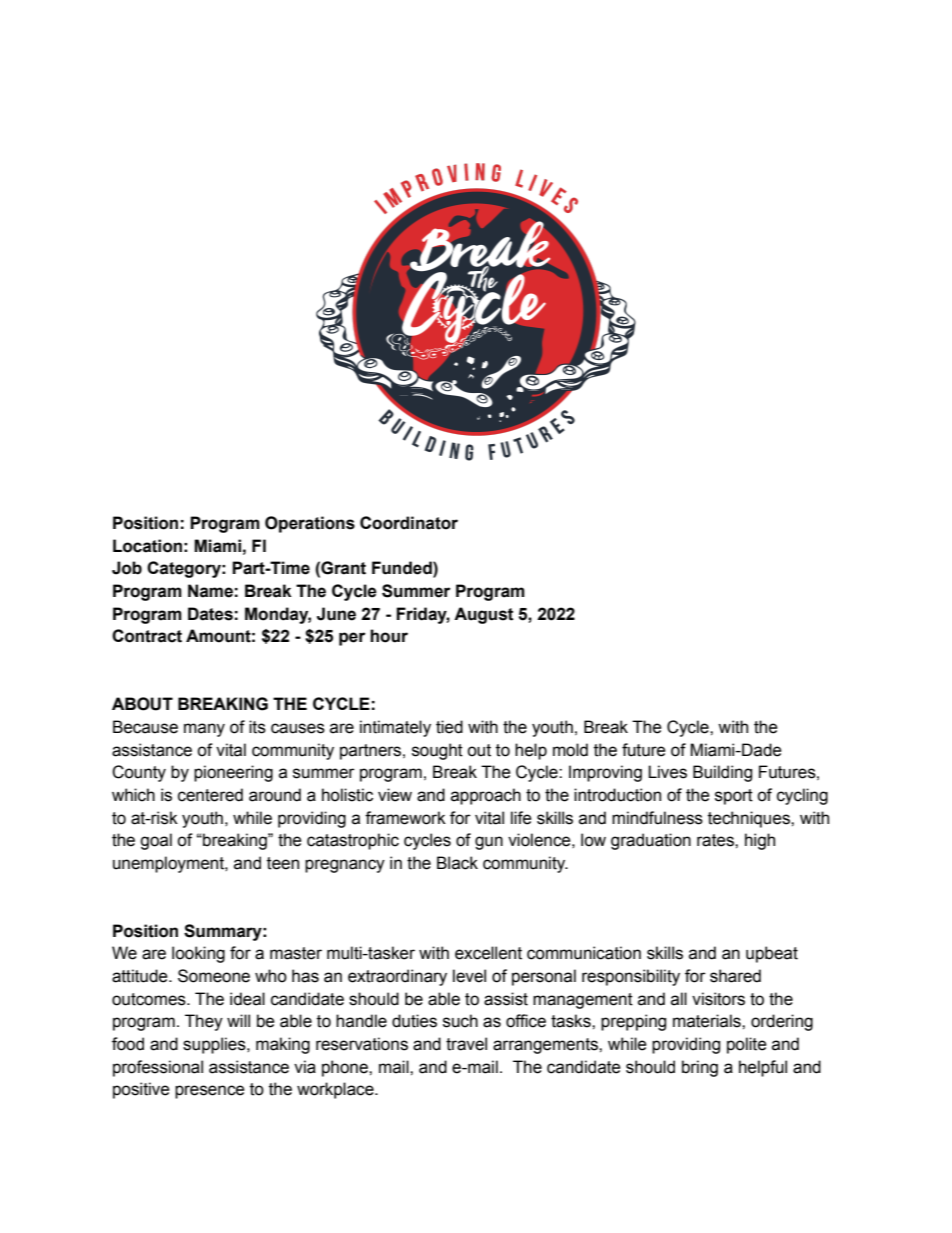 The image size is (952, 1233). What do you see at coordinates (488, 953) in the screenshot?
I see `excellent` at bounding box center [488, 953].
